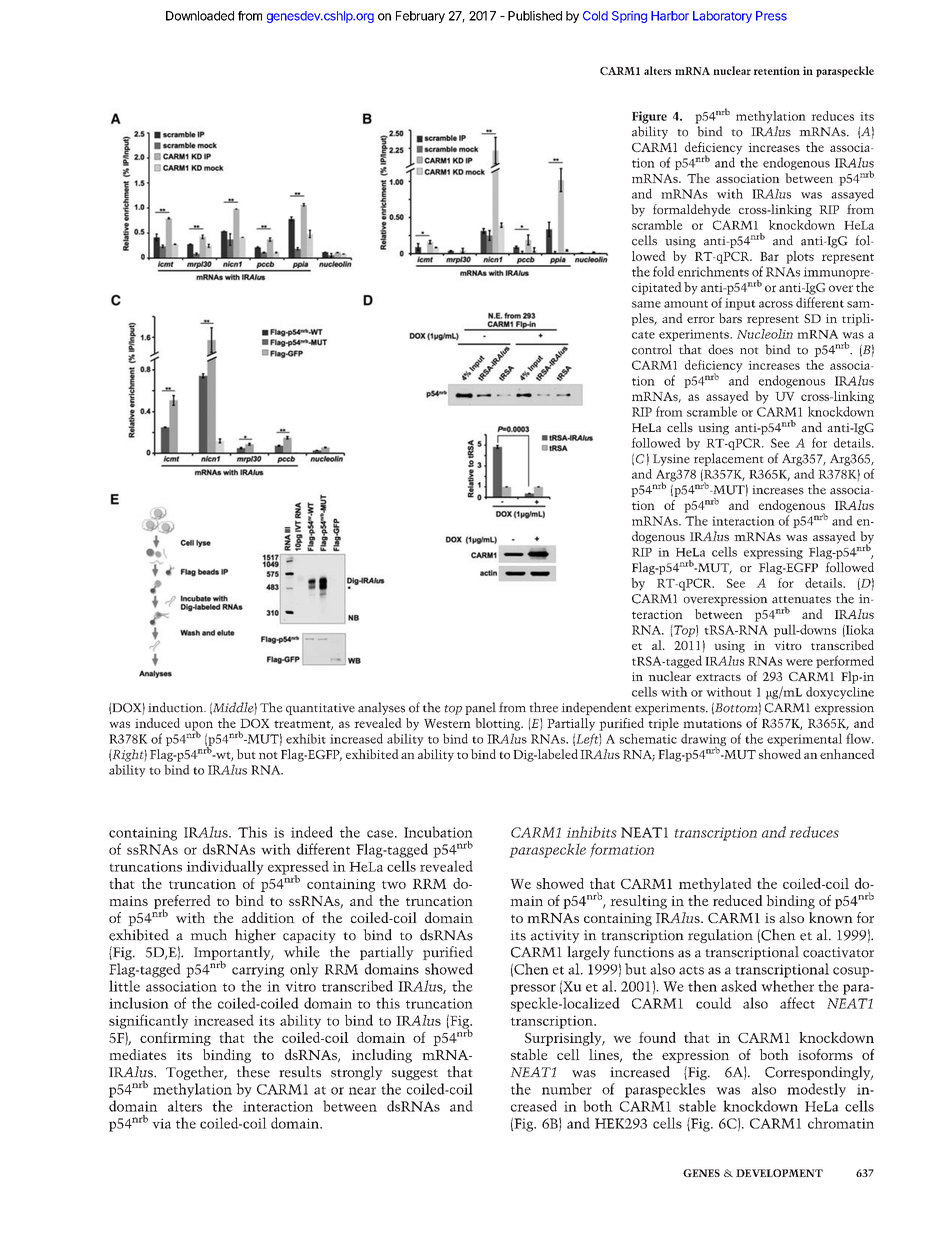  Describe the element at coordinates (804, 739) in the image. I see `experimental` at that location.
